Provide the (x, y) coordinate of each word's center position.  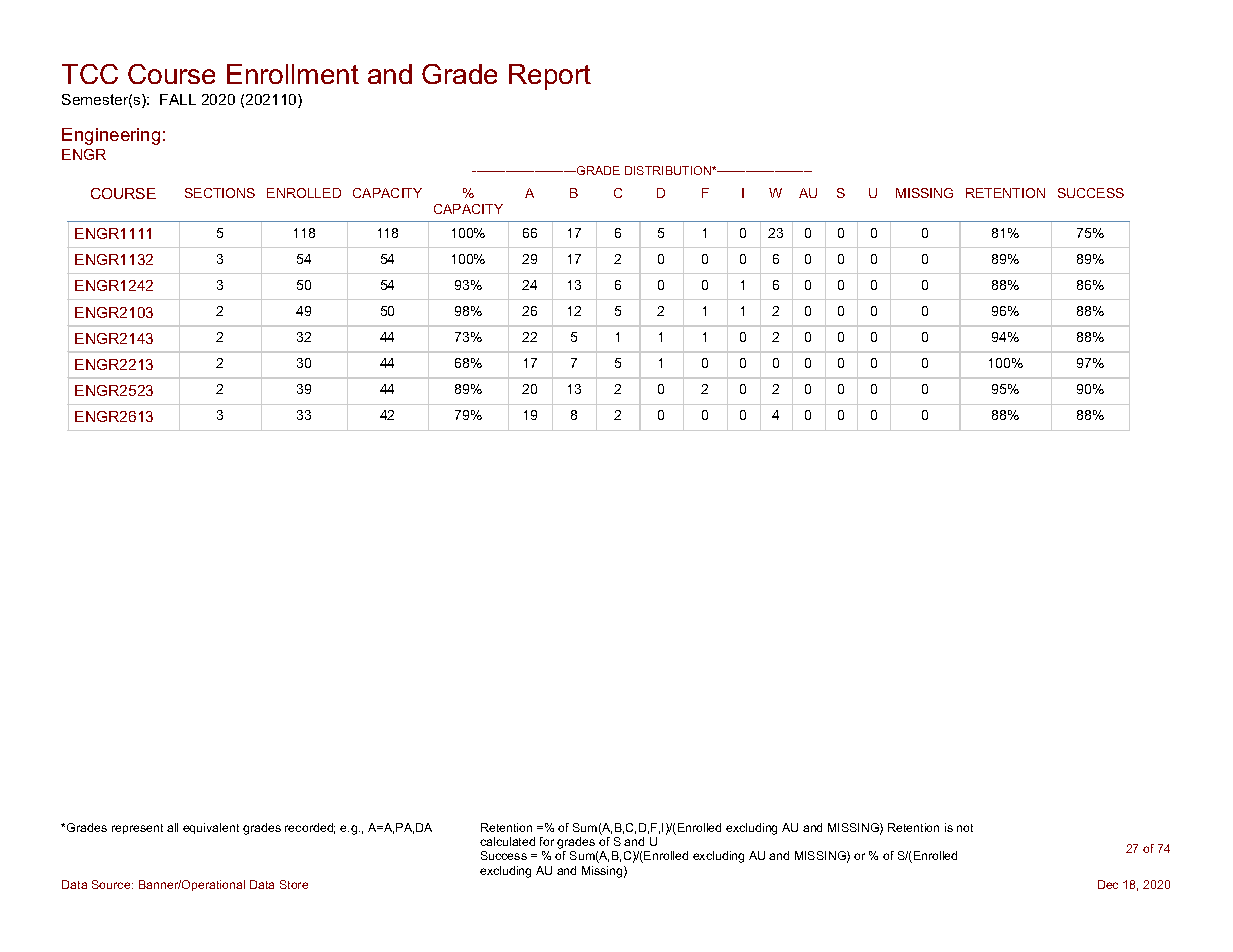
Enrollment (293, 74)
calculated (507, 841)
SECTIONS (220, 193)
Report (550, 77)
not (965, 828)
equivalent (211, 828)
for (547, 841)
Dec (1108, 884)
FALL (178, 99)
